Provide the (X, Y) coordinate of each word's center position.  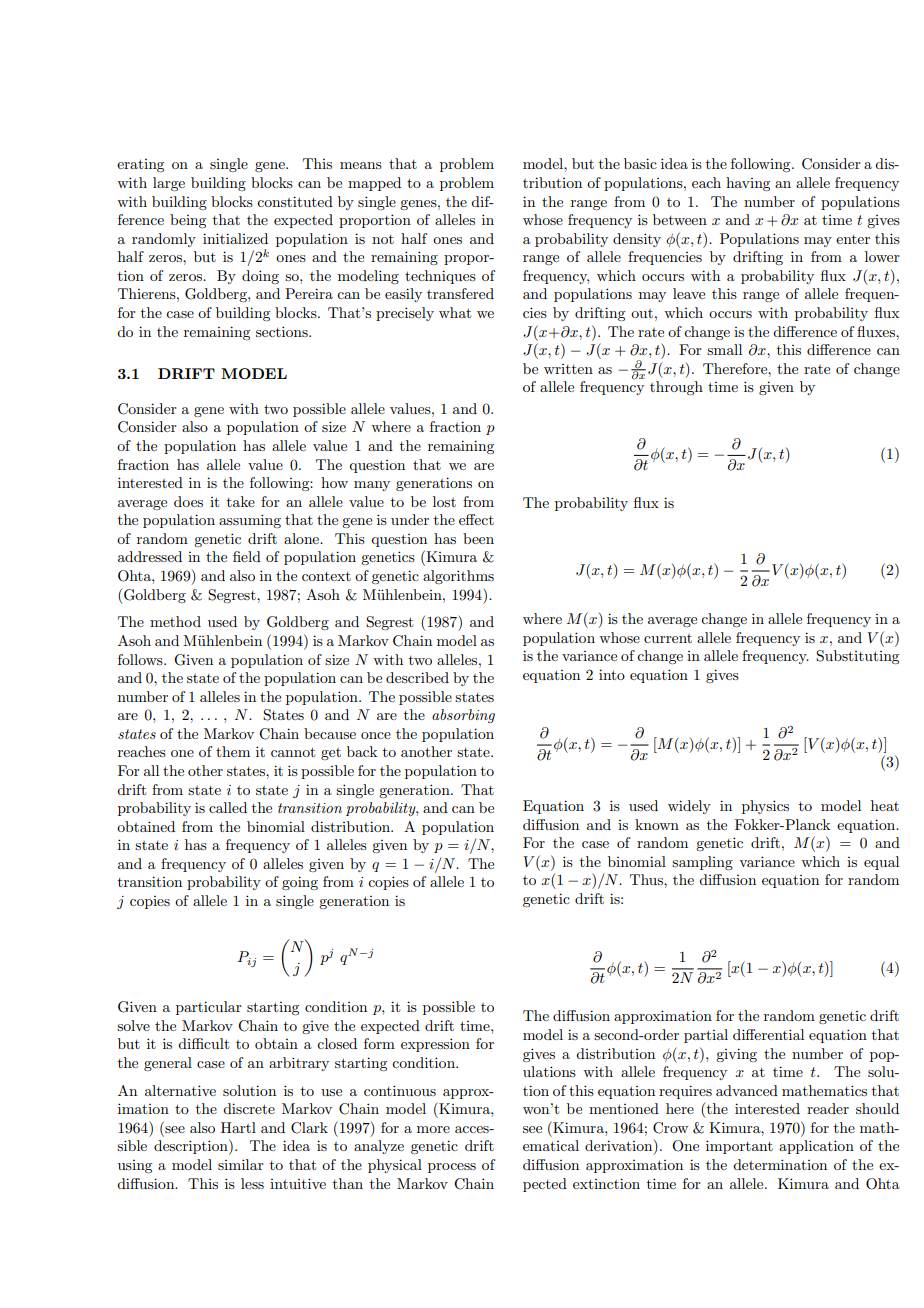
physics (765, 807)
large (169, 184)
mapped (374, 184)
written (568, 369)
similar (241, 1164)
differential (768, 1034)
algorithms (458, 577)
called (228, 807)
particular (209, 1008)
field (247, 556)
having (748, 184)
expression (435, 1045)
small (724, 349)
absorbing (463, 716)
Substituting (857, 657)
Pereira (309, 293)
